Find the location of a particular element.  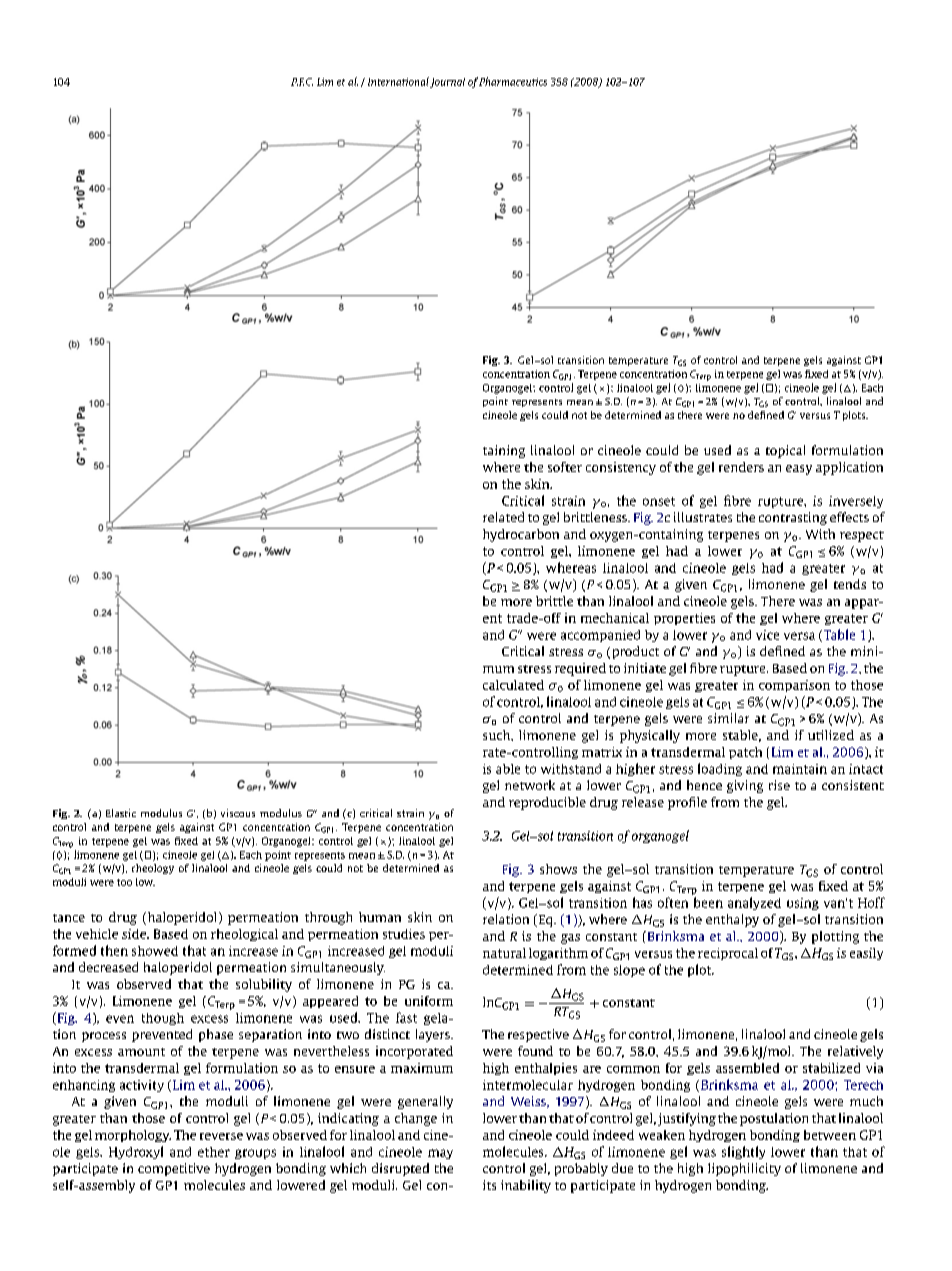

competitive is located at coordinates (174, 1169).
